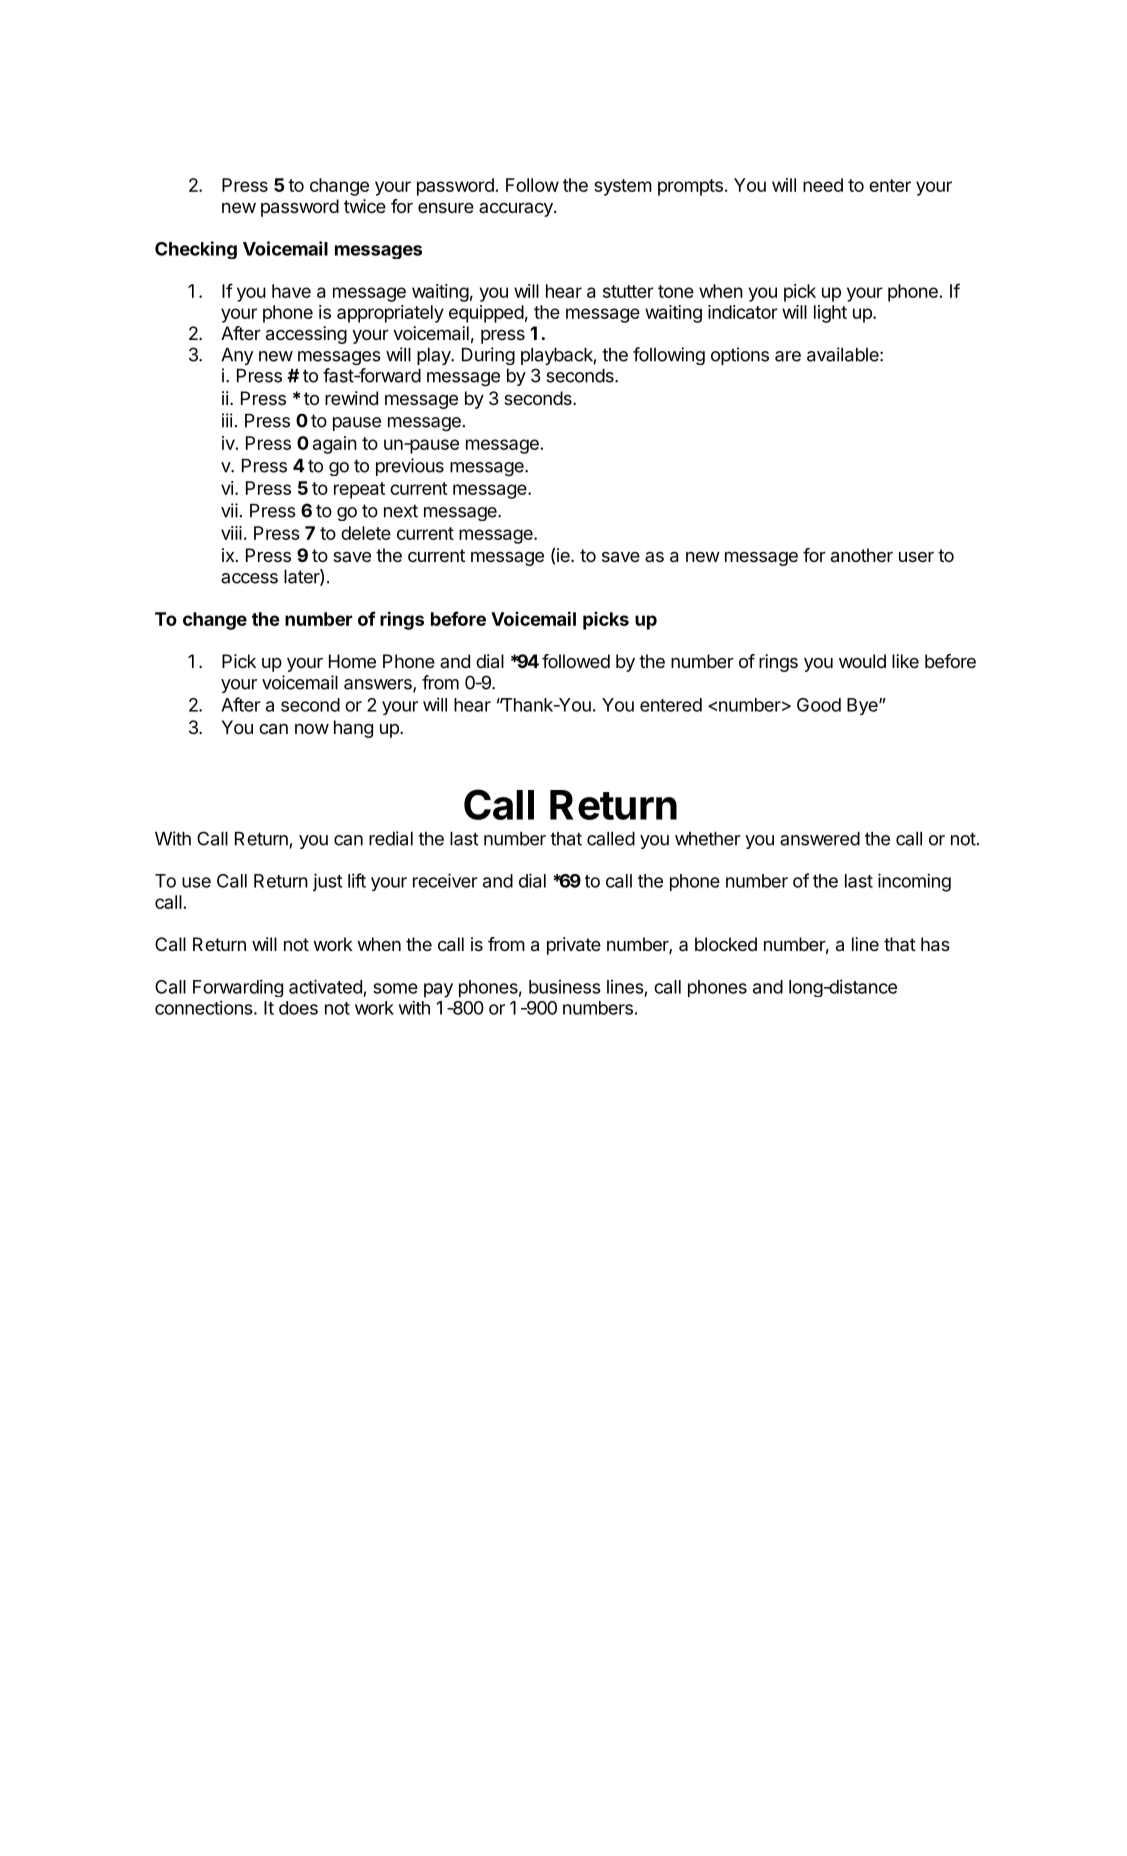 This screenshot has height=1856, width=1127. Describe the element at coordinates (823, 185) in the screenshot. I see `need` at that location.
